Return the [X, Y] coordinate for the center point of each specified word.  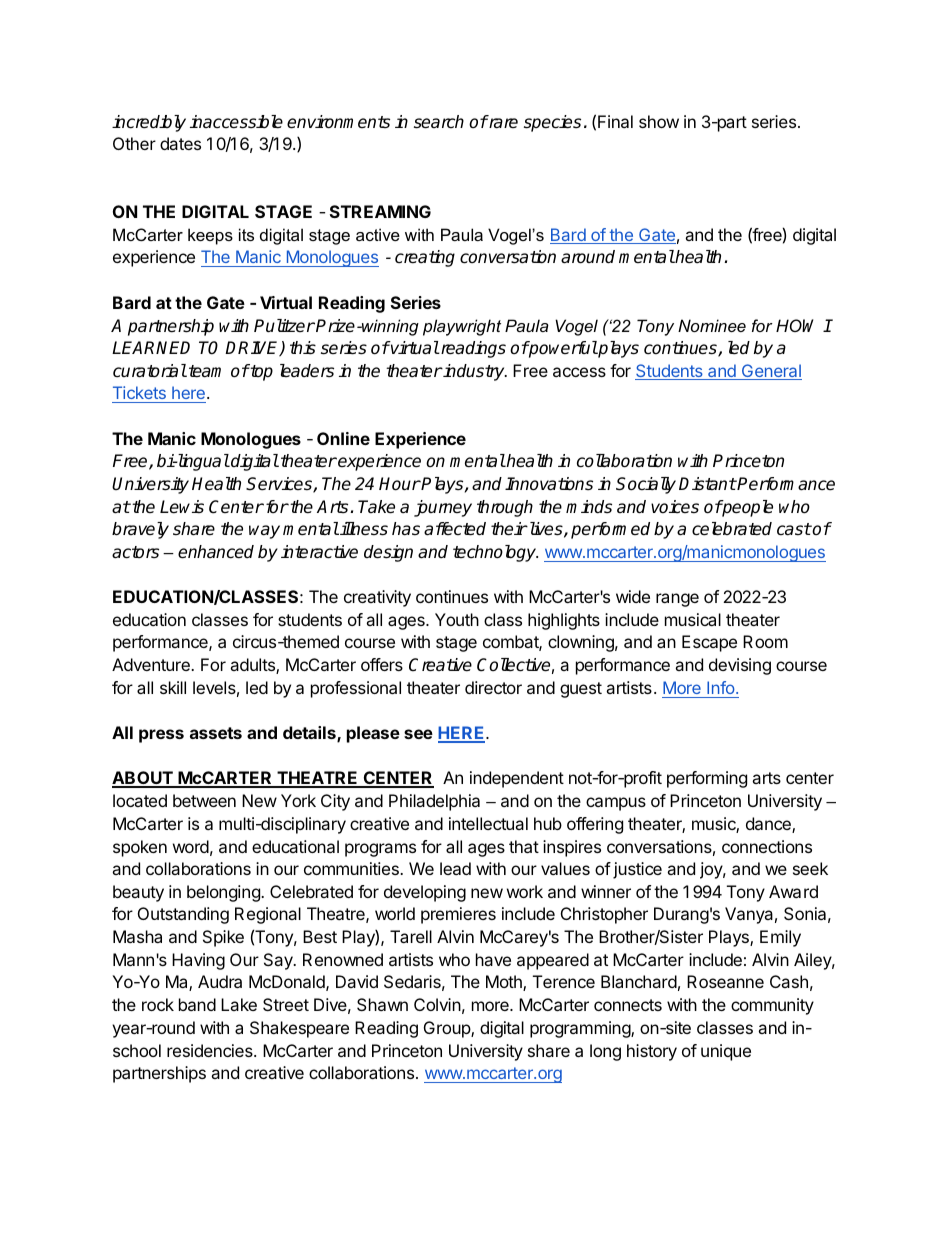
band [197, 1004]
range [677, 600]
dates [180, 143]
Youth [457, 619]
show [659, 121]
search [439, 122]
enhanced [216, 552]
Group [448, 1029]
